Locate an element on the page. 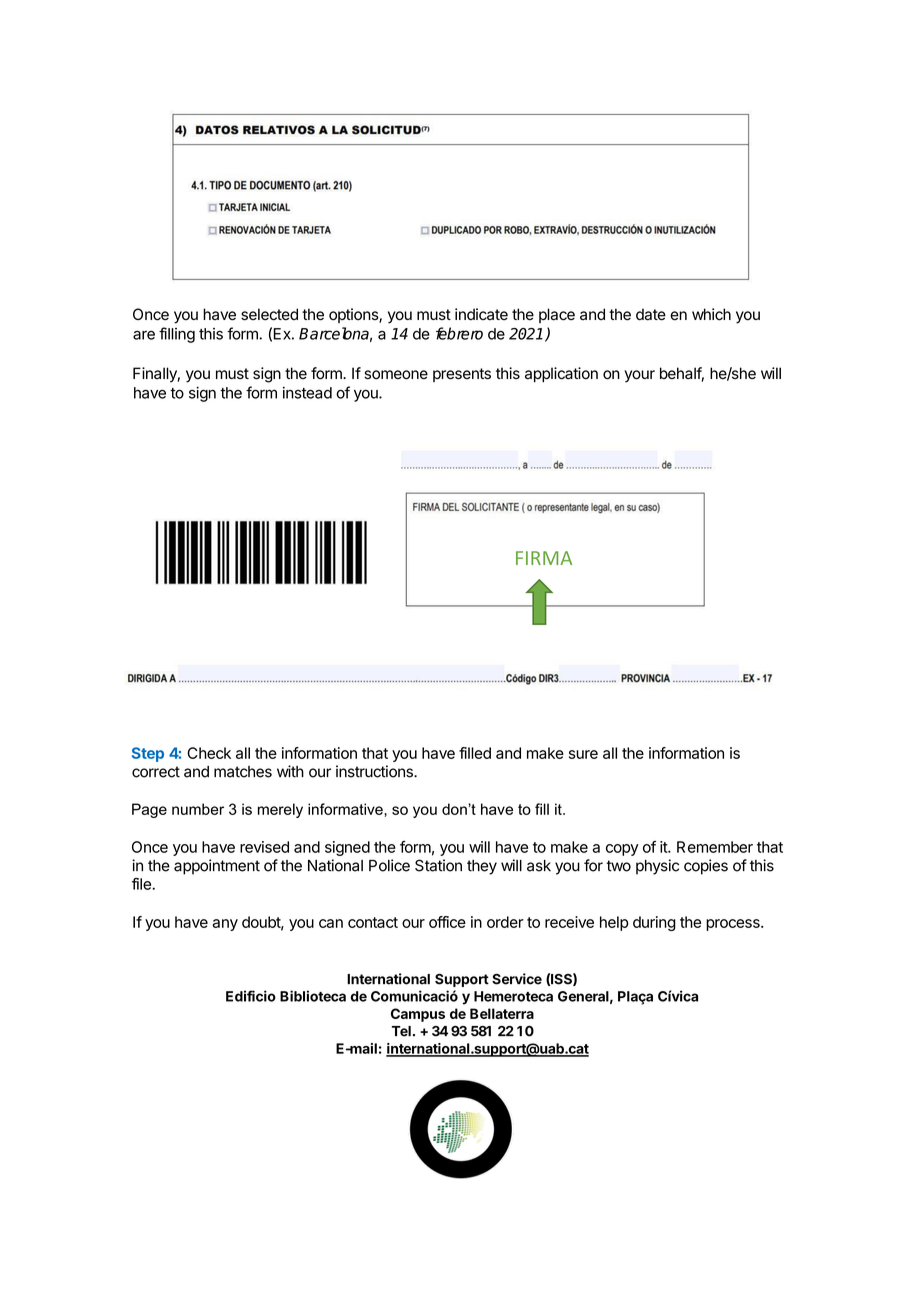 The height and width of the page is (1308, 924). Campus is located at coordinates (418, 1015).
